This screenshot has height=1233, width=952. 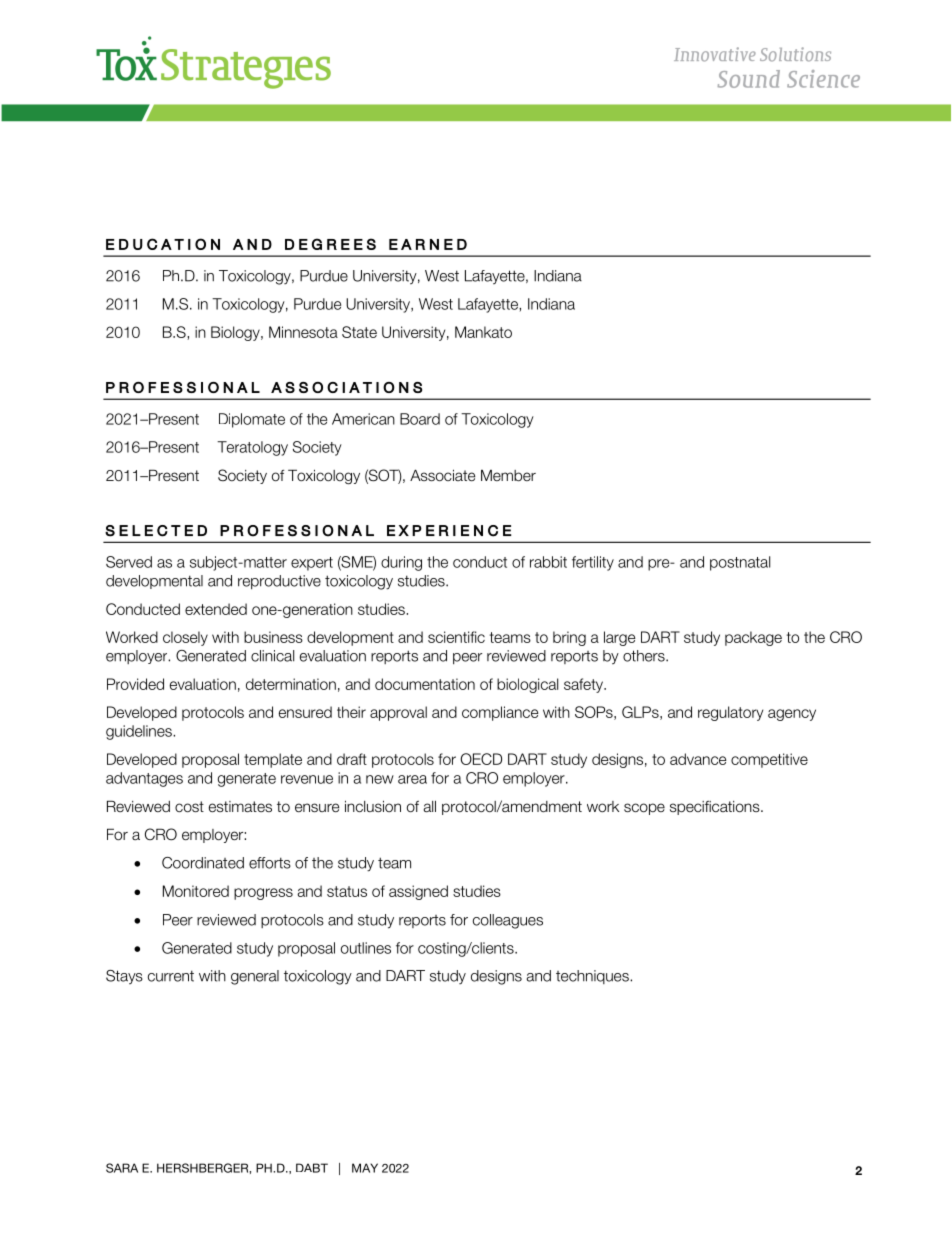 What do you see at coordinates (716, 808) in the screenshot?
I see `specifications` at bounding box center [716, 808].
